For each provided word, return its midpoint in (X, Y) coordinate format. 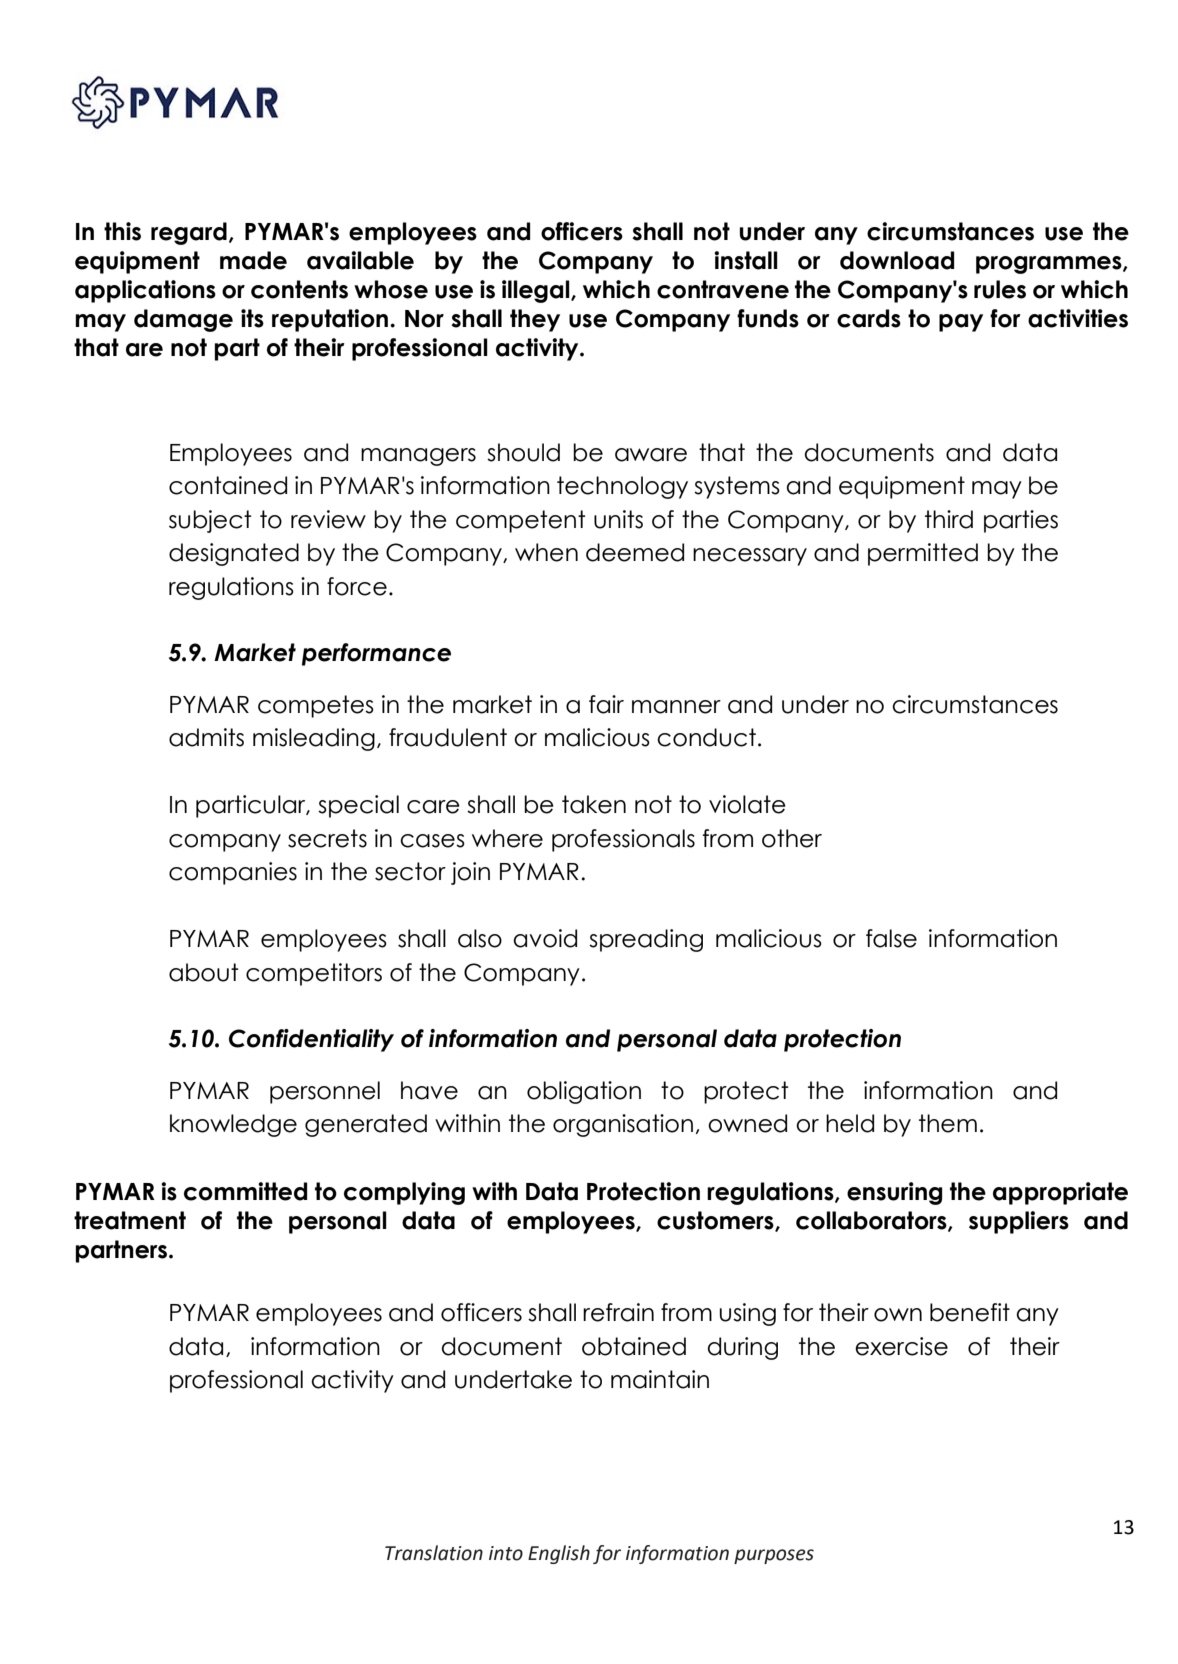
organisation (623, 1125)
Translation (434, 1553)
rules (1000, 289)
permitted (923, 554)
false (891, 938)
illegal (537, 291)
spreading (646, 940)
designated (234, 554)
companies (233, 873)
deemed (635, 552)
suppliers (1019, 1222)
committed (245, 1191)
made (253, 260)
